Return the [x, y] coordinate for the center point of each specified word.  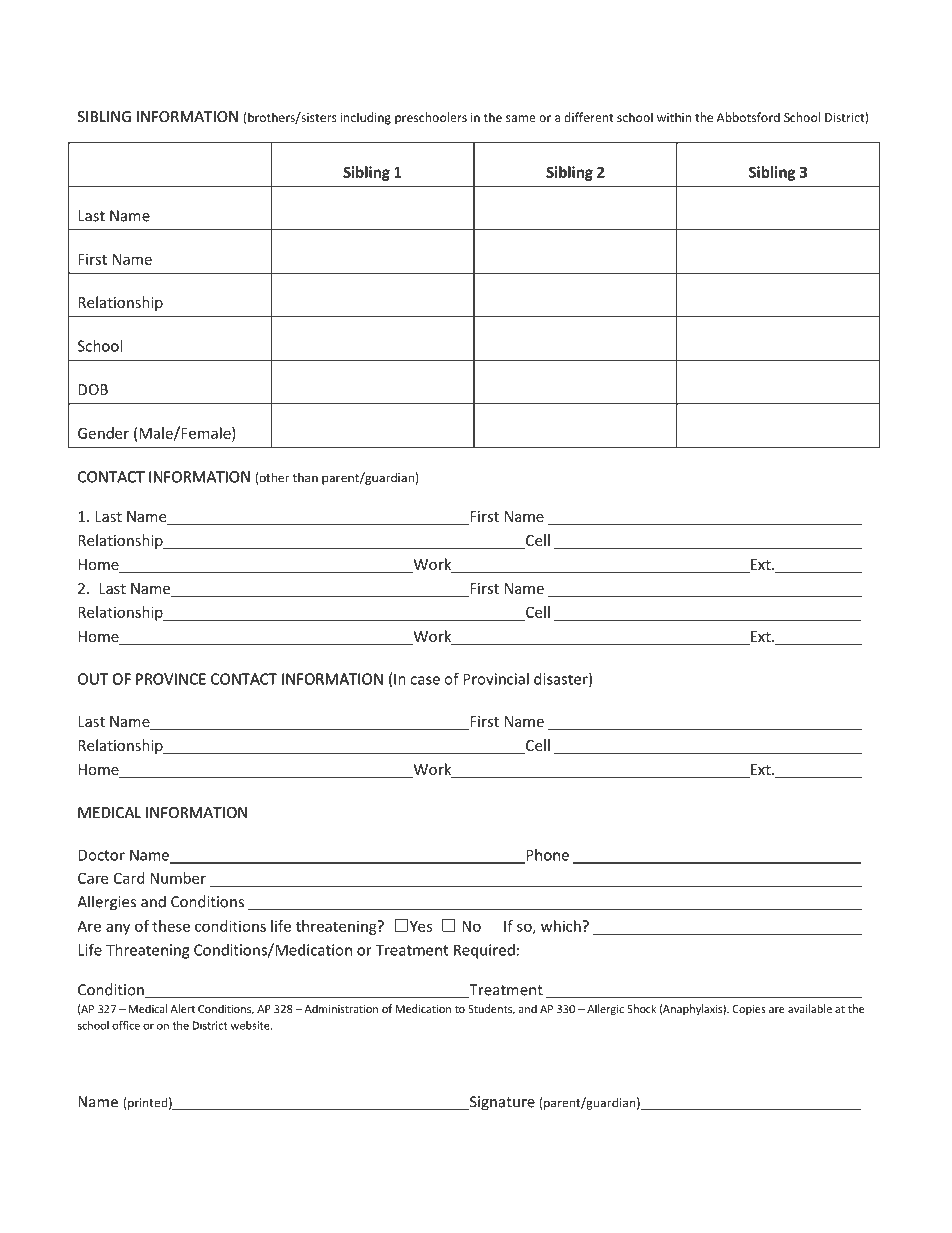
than [305, 478]
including [366, 118]
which [562, 926]
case [425, 680]
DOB [93, 389]
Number [178, 878]
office [126, 1025]
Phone [546, 856]
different [589, 117]
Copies [749, 1010]
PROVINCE [171, 679]
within [674, 117]
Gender [103, 433]
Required [484, 951]
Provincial [496, 679]
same [521, 118]
